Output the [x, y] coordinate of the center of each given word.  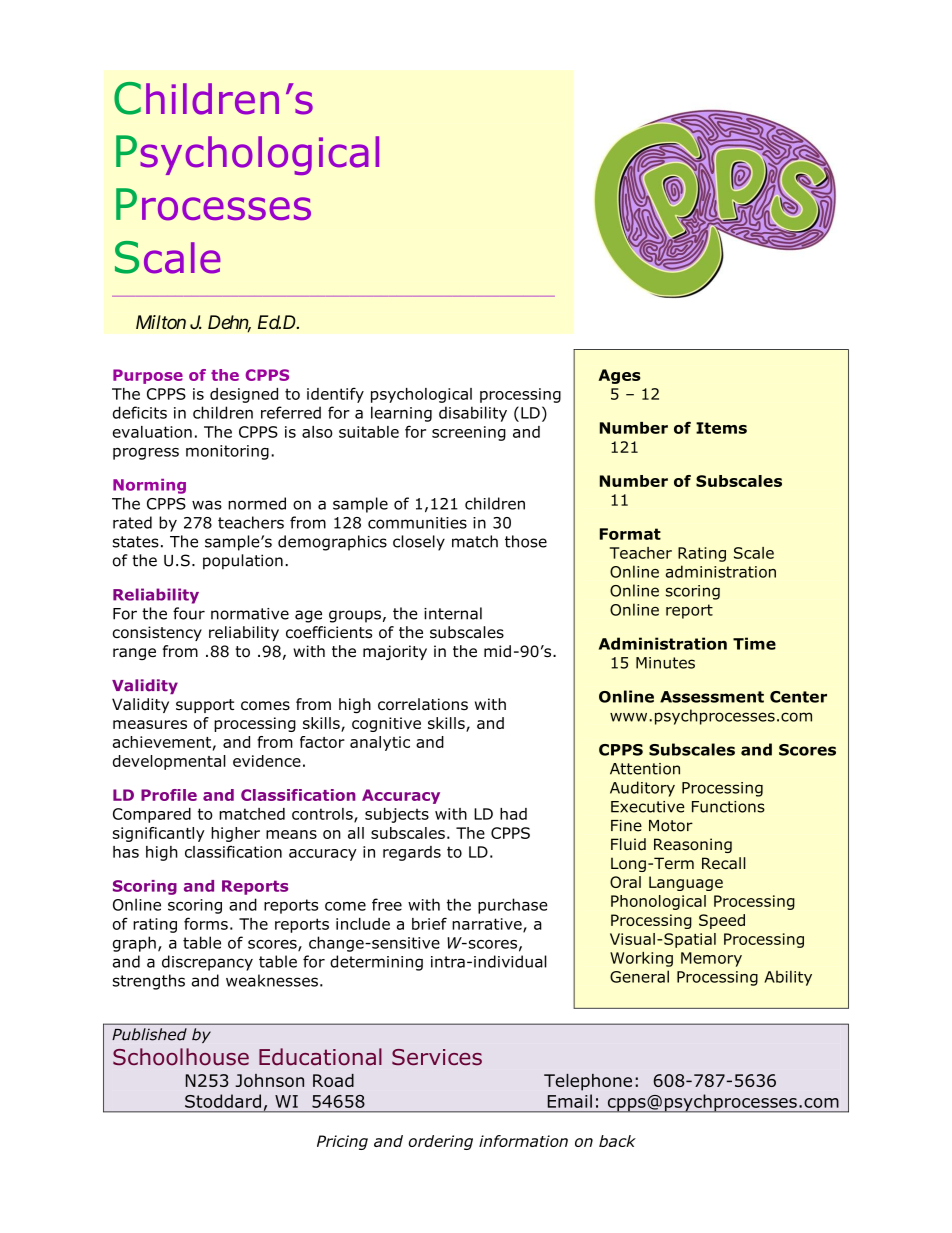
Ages [619, 376]
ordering [441, 1142]
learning [401, 414]
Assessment [712, 697]
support [205, 706]
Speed [722, 921]
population [243, 562]
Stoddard [223, 1101]
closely [419, 543]
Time [754, 643]
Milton [161, 322]
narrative [488, 925]
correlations [423, 704]
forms [206, 923]
